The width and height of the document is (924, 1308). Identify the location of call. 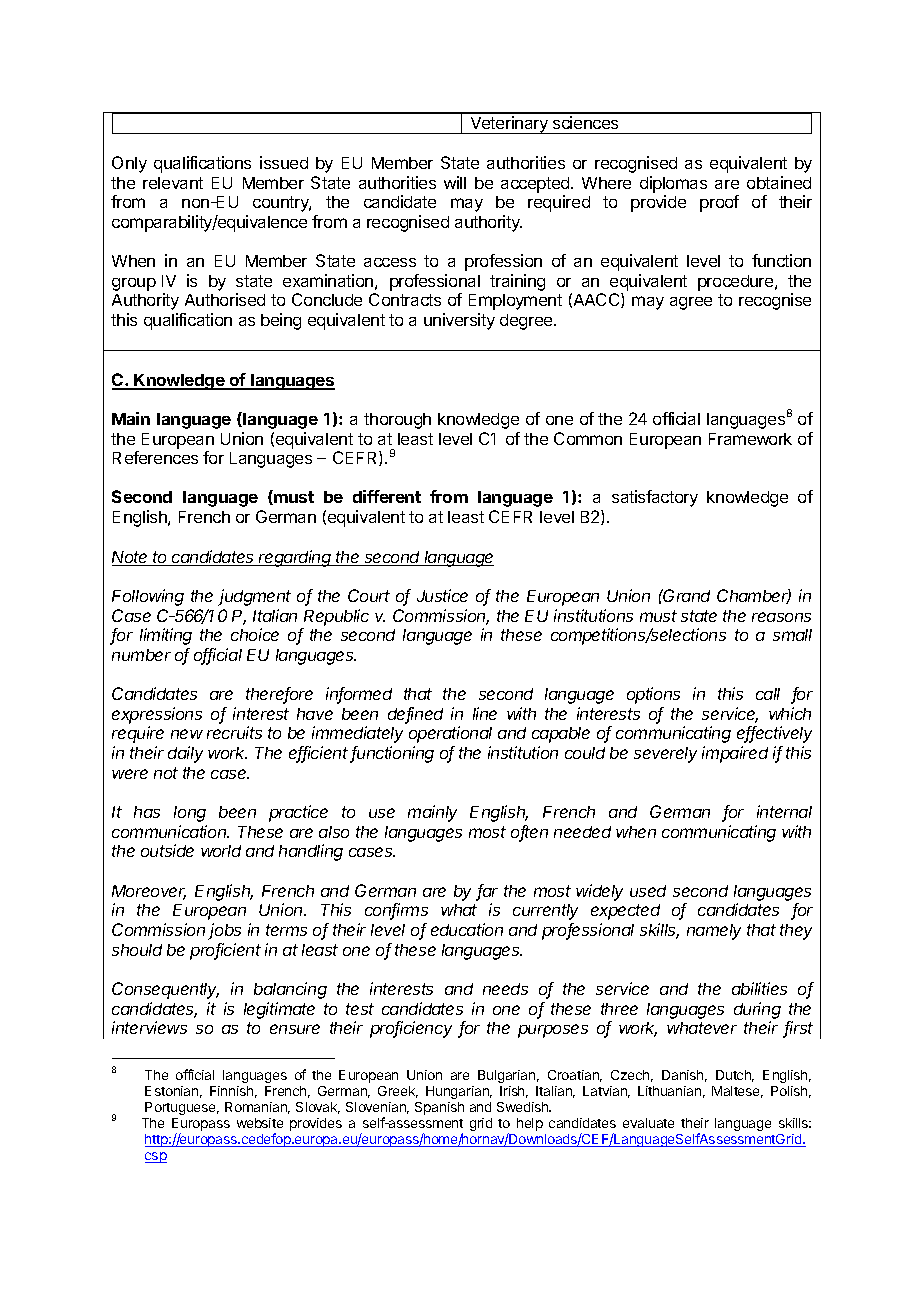
(768, 694).
